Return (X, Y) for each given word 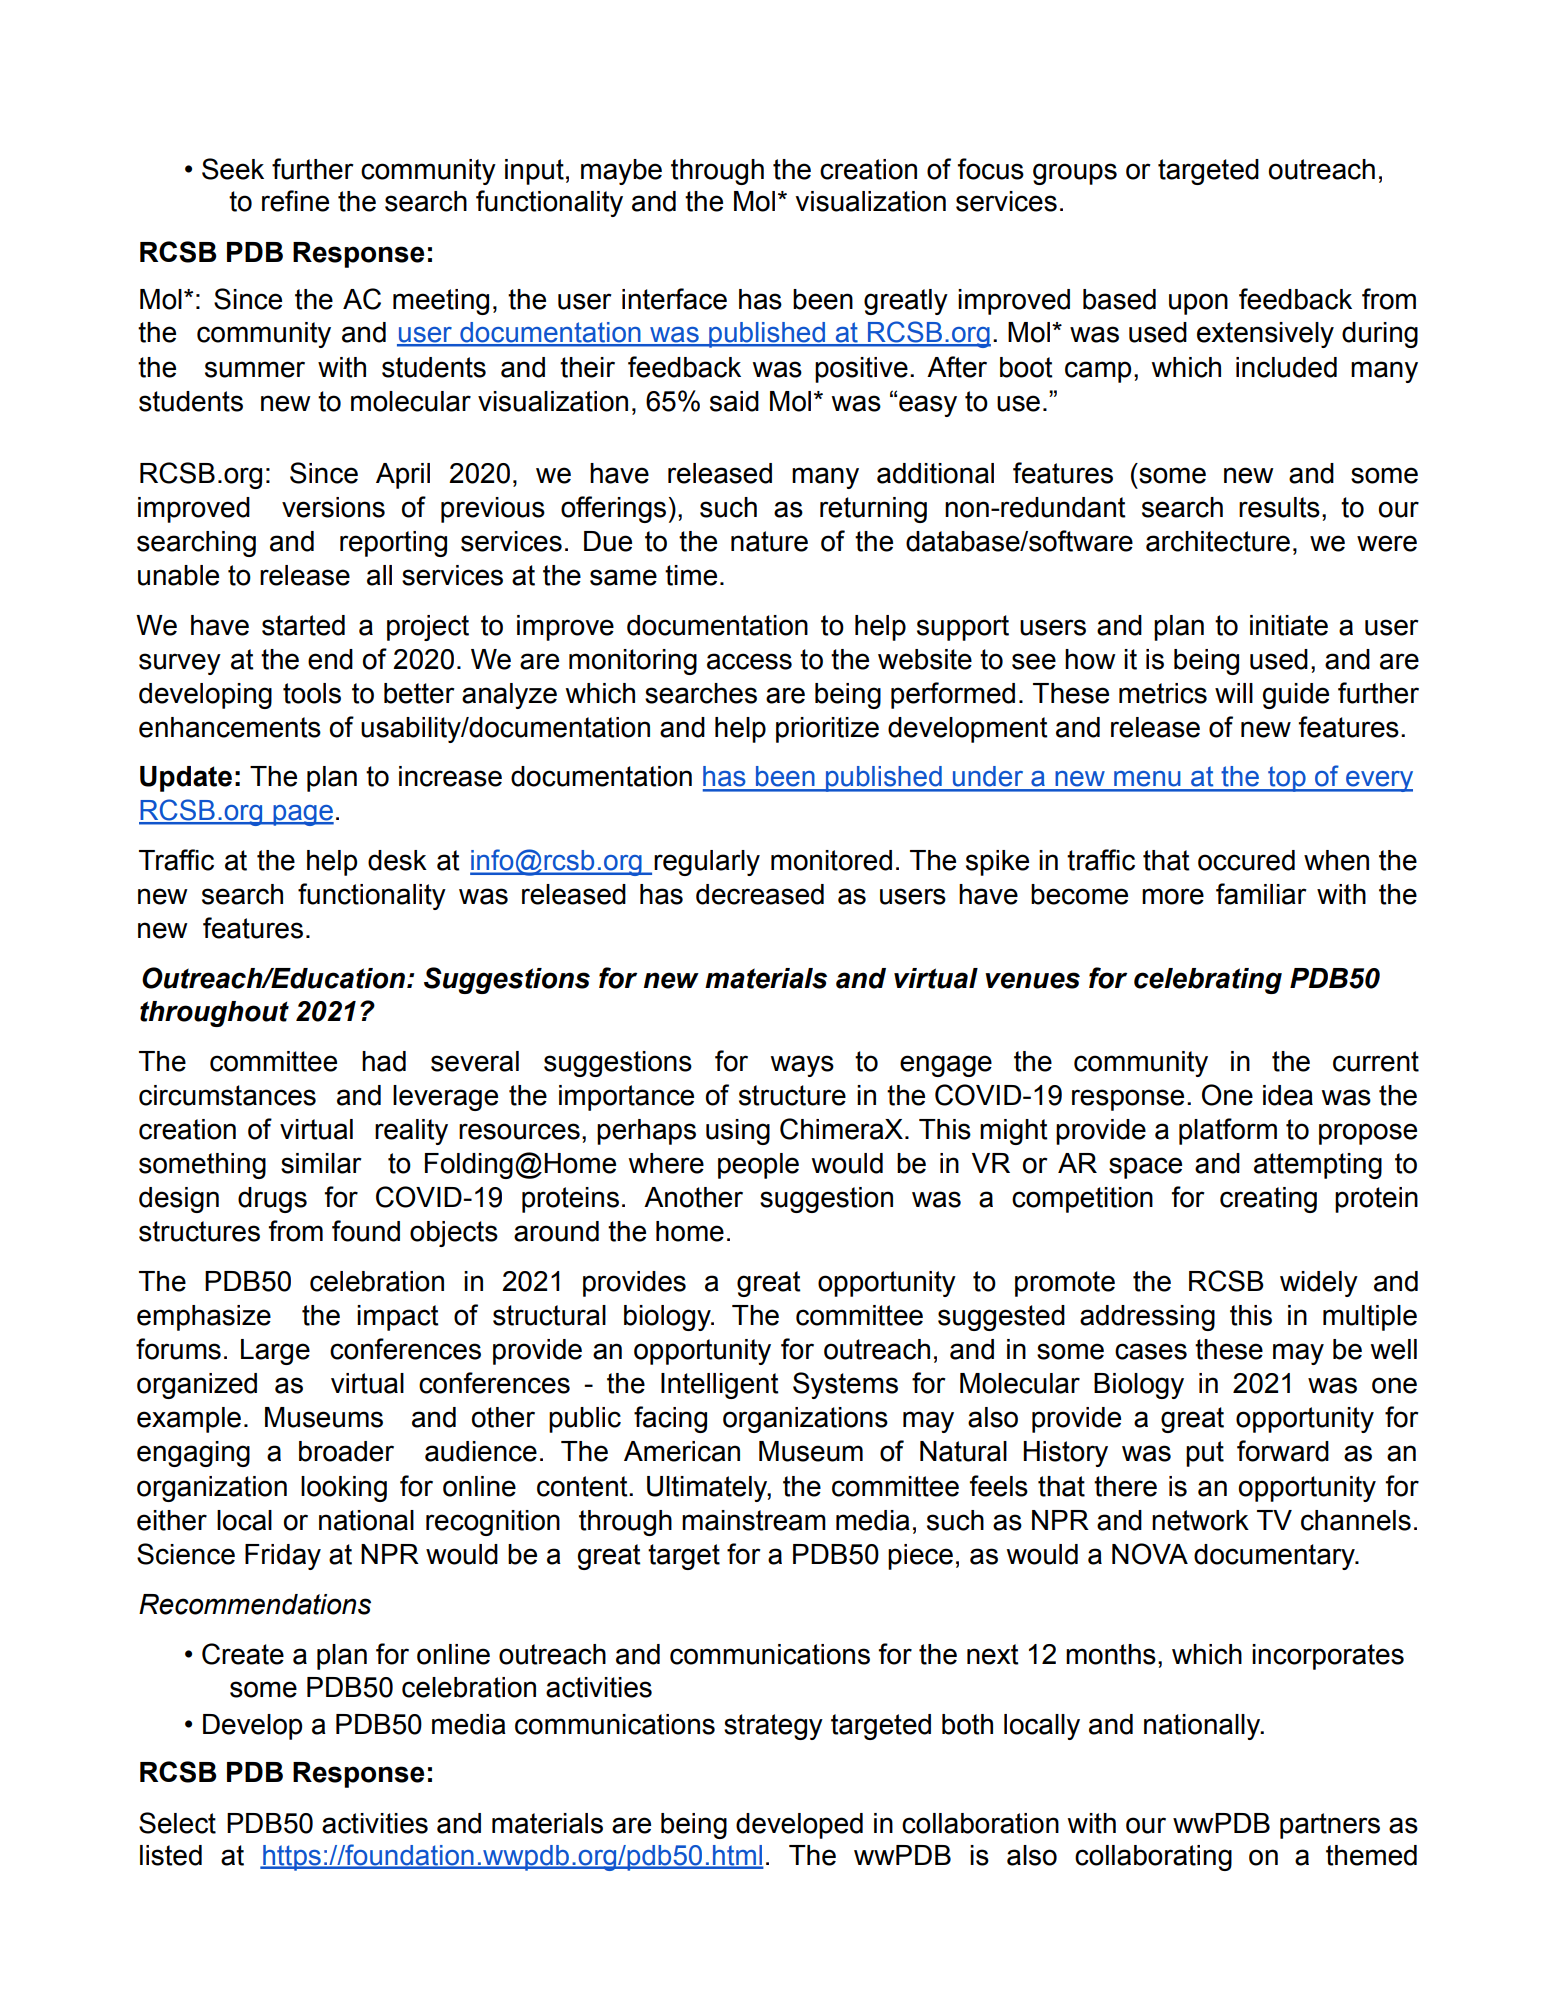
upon (1198, 304)
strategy (773, 1727)
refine (295, 201)
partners (1330, 1826)
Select (177, 1823)
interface (674, 299)
